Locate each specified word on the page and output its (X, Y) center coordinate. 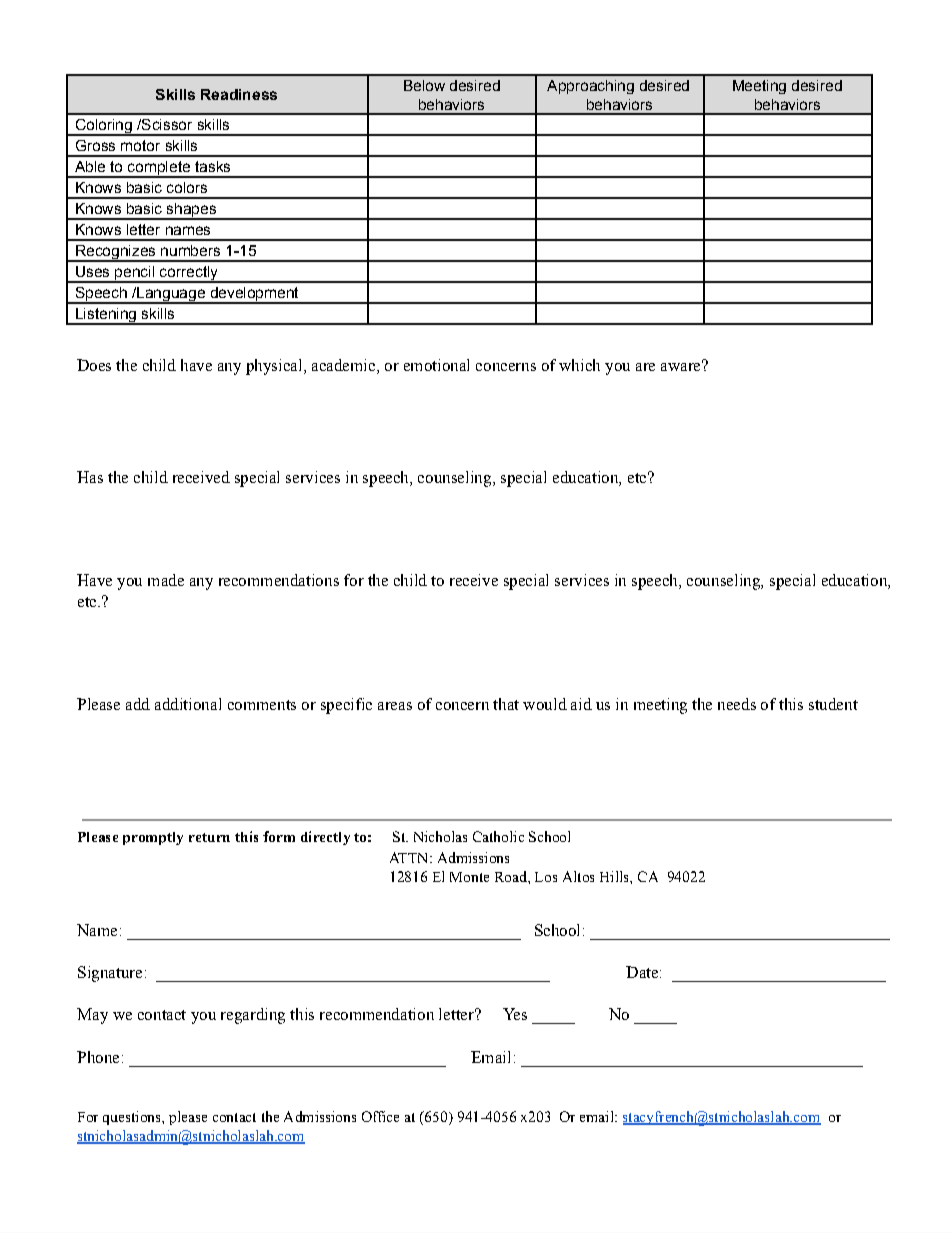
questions (133, 1118)
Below (424, 85)
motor (140, 145)
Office (380, 1116)
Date (642, 972)
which (579, 365)
